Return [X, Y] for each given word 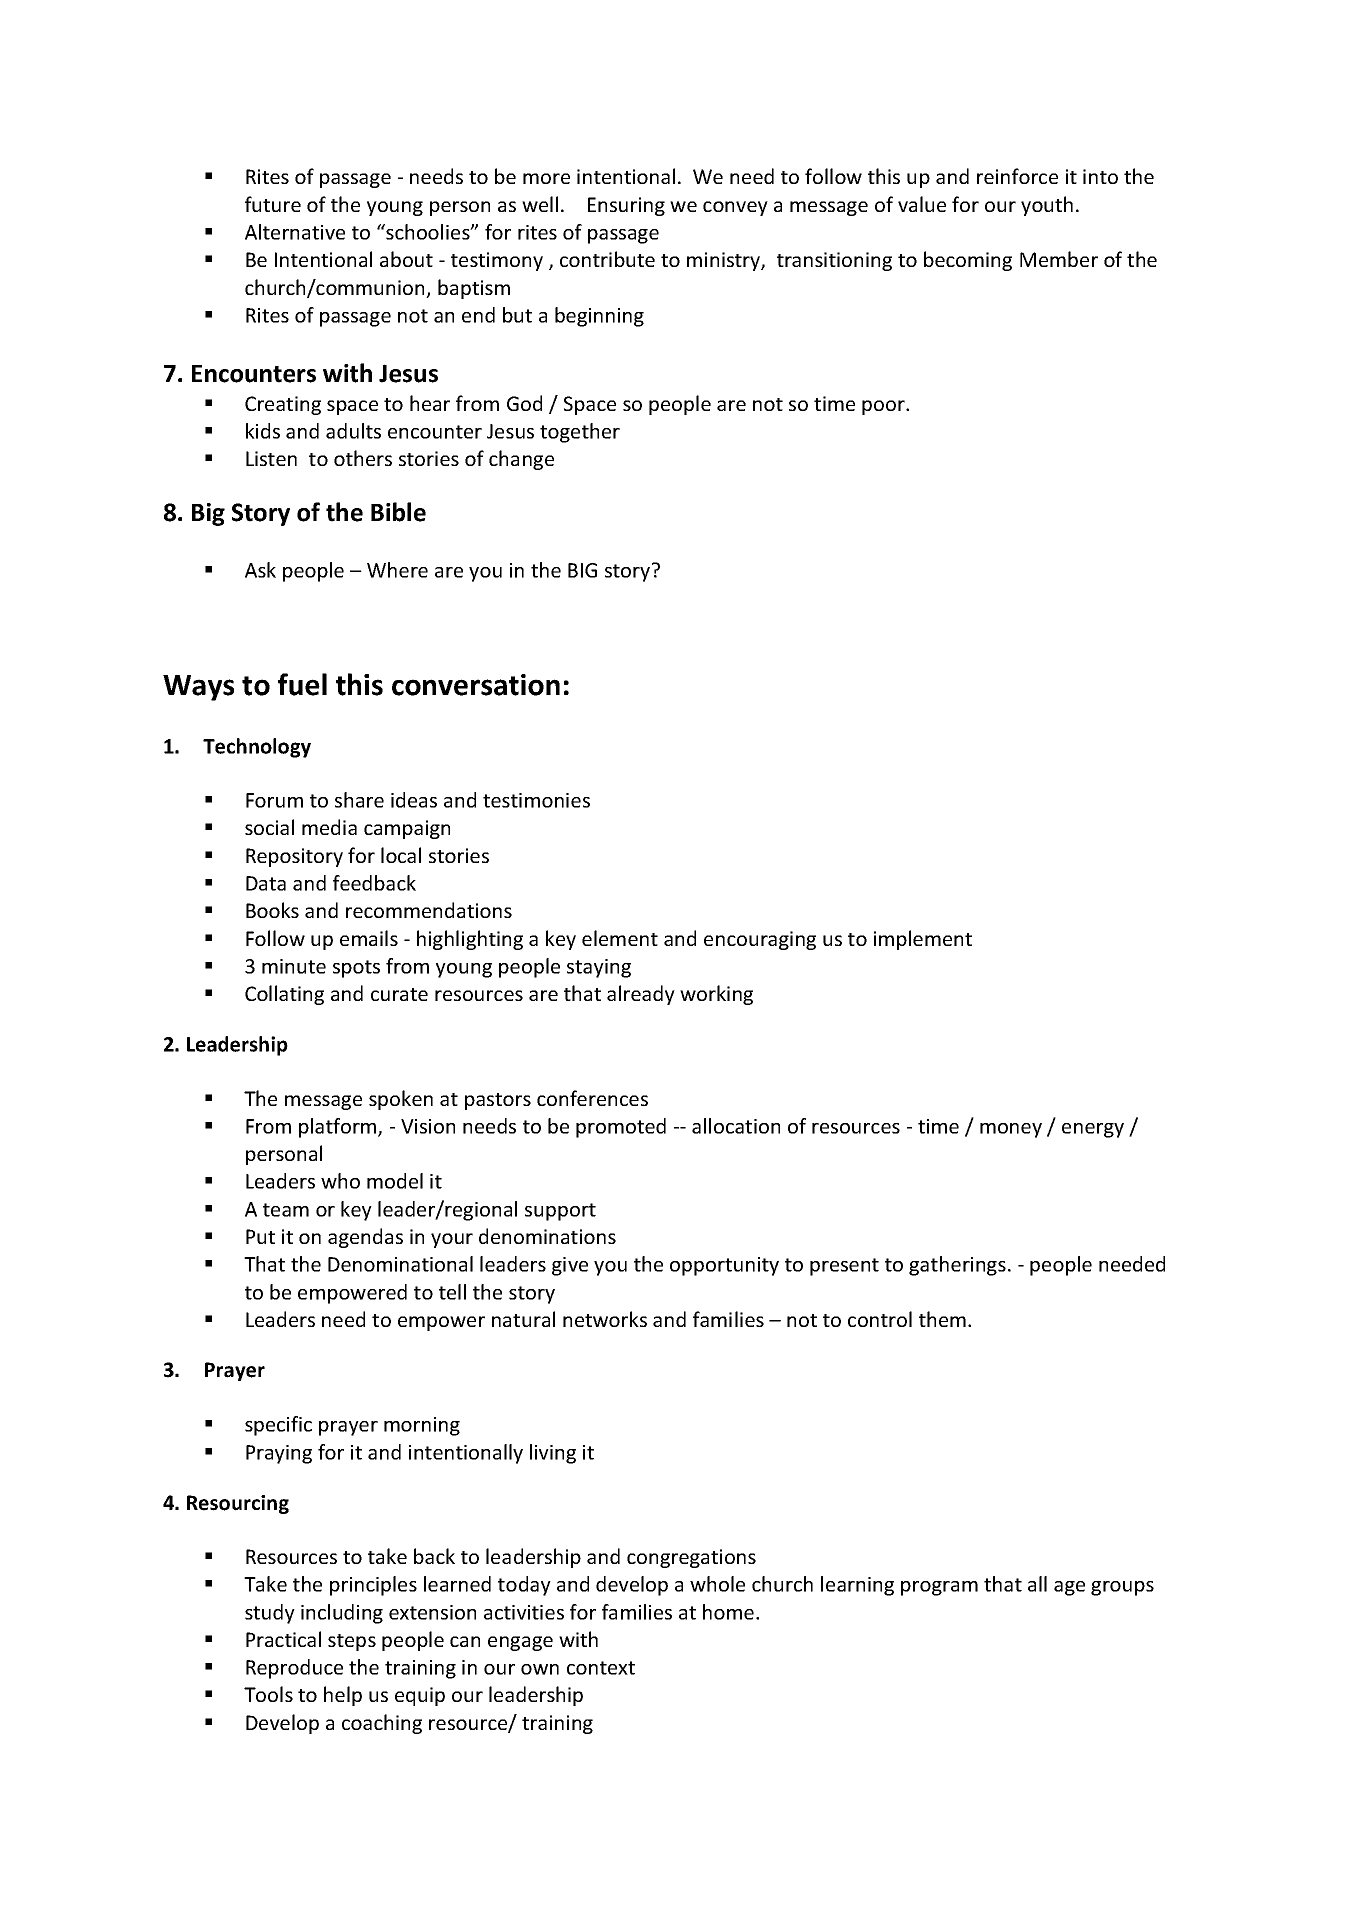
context [601, 1668]
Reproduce [294, 1669]
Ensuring [626, 206]
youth [1047, 206]
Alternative [295, 232]
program [939, 1588]
